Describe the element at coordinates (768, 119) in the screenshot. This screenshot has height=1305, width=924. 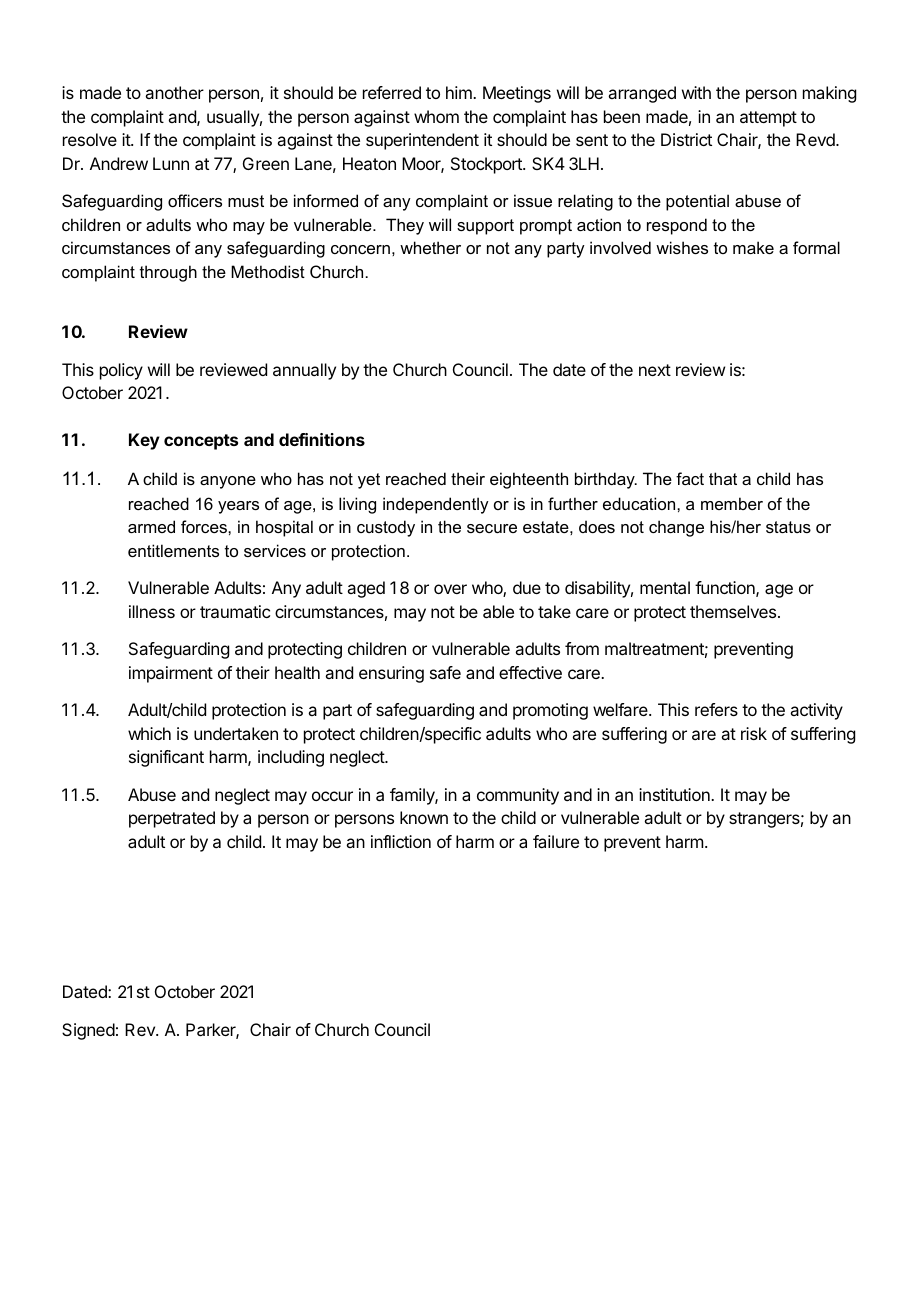
I see `attempt` at that location.
